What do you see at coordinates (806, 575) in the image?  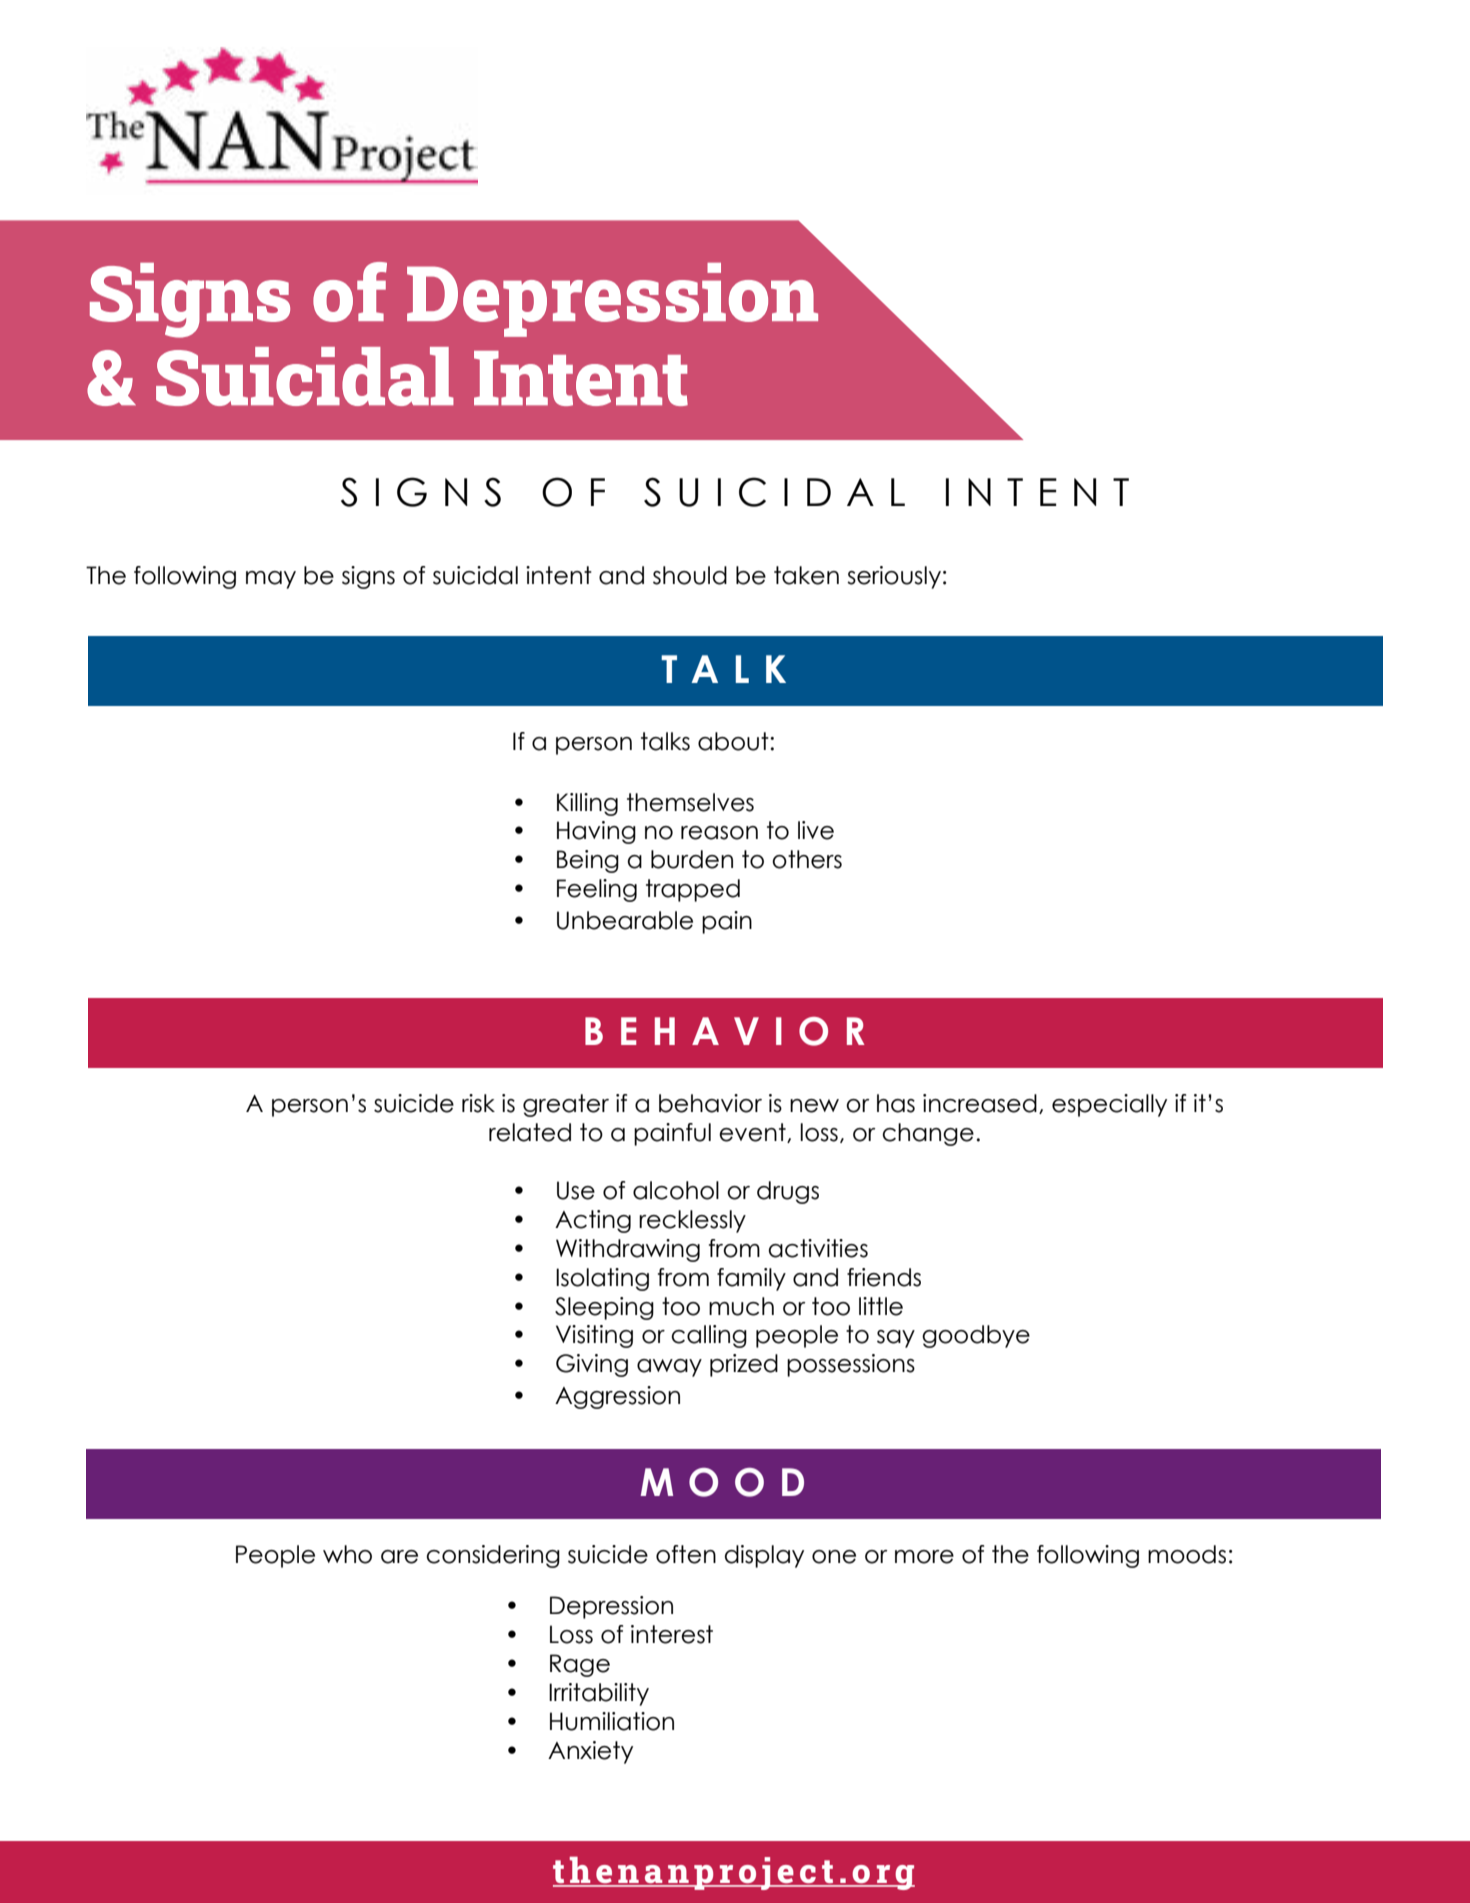 I see `taken` at bounding box center [806, 575].
